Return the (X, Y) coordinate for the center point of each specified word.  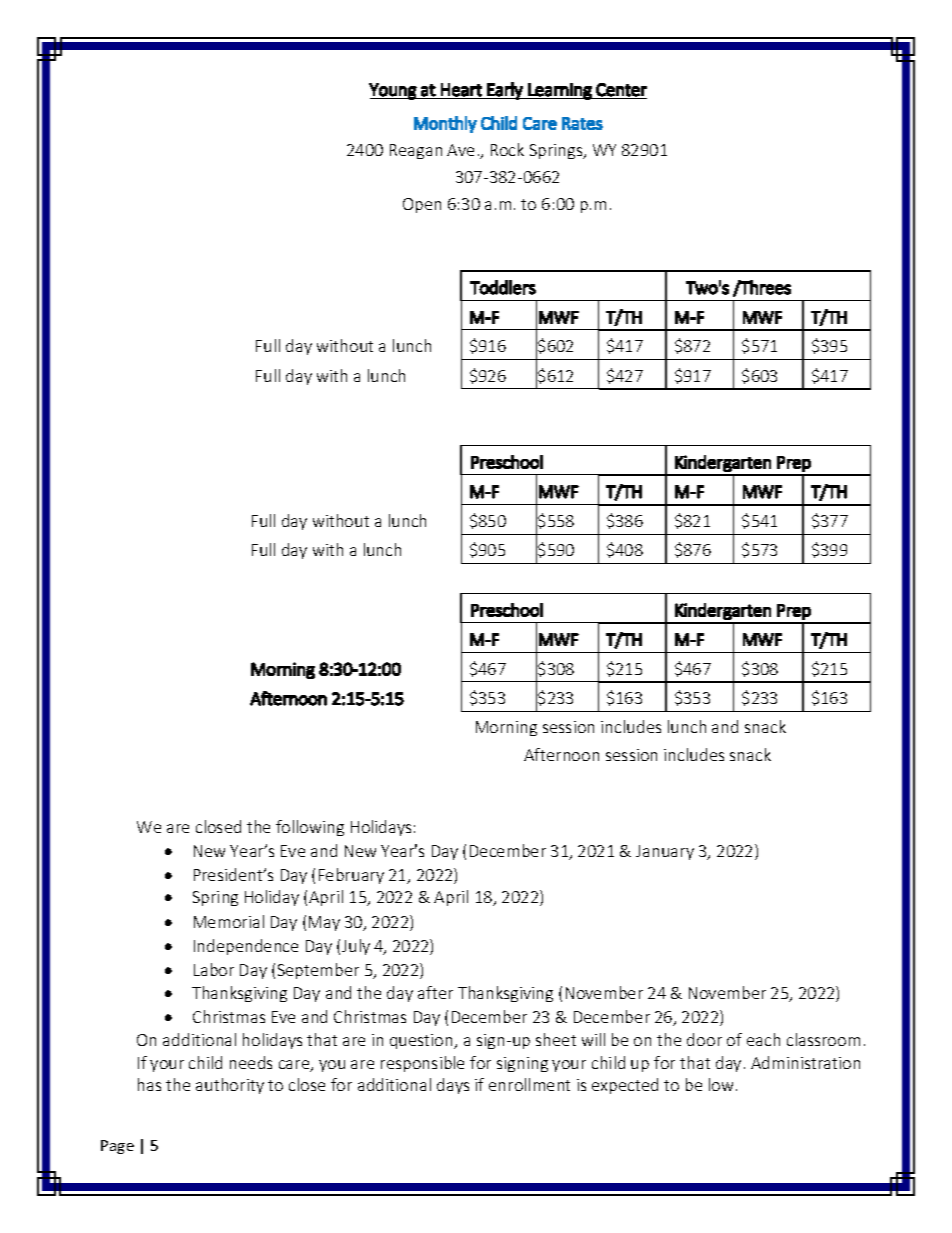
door (704, 1039)
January (665, 852)
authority (230, 1086)
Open (422, 205)
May (324, 923)
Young (393, 91)
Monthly (445, 124)
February (351, 876)
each (763, 1039)
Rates (582, 123)
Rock (507, 149)
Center (621, 90)
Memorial (229, 921)
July (356, 947)
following (310, 828)
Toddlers (503, 287)
